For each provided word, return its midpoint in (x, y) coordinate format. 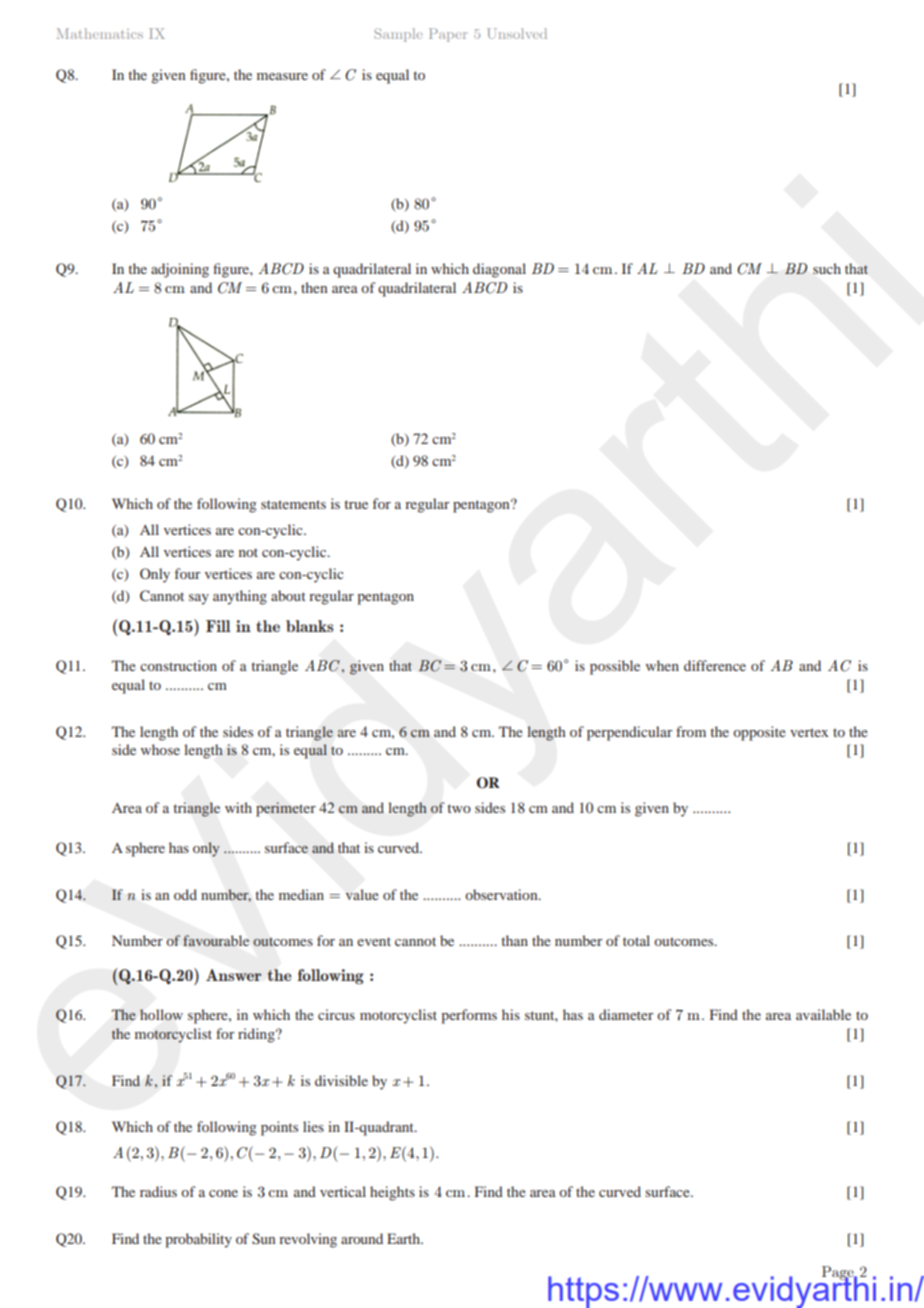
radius (158, 1191)
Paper (448, 35)
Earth (404, 1238)
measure (282, 76)
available (823, 1014)
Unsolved (517, 33)
